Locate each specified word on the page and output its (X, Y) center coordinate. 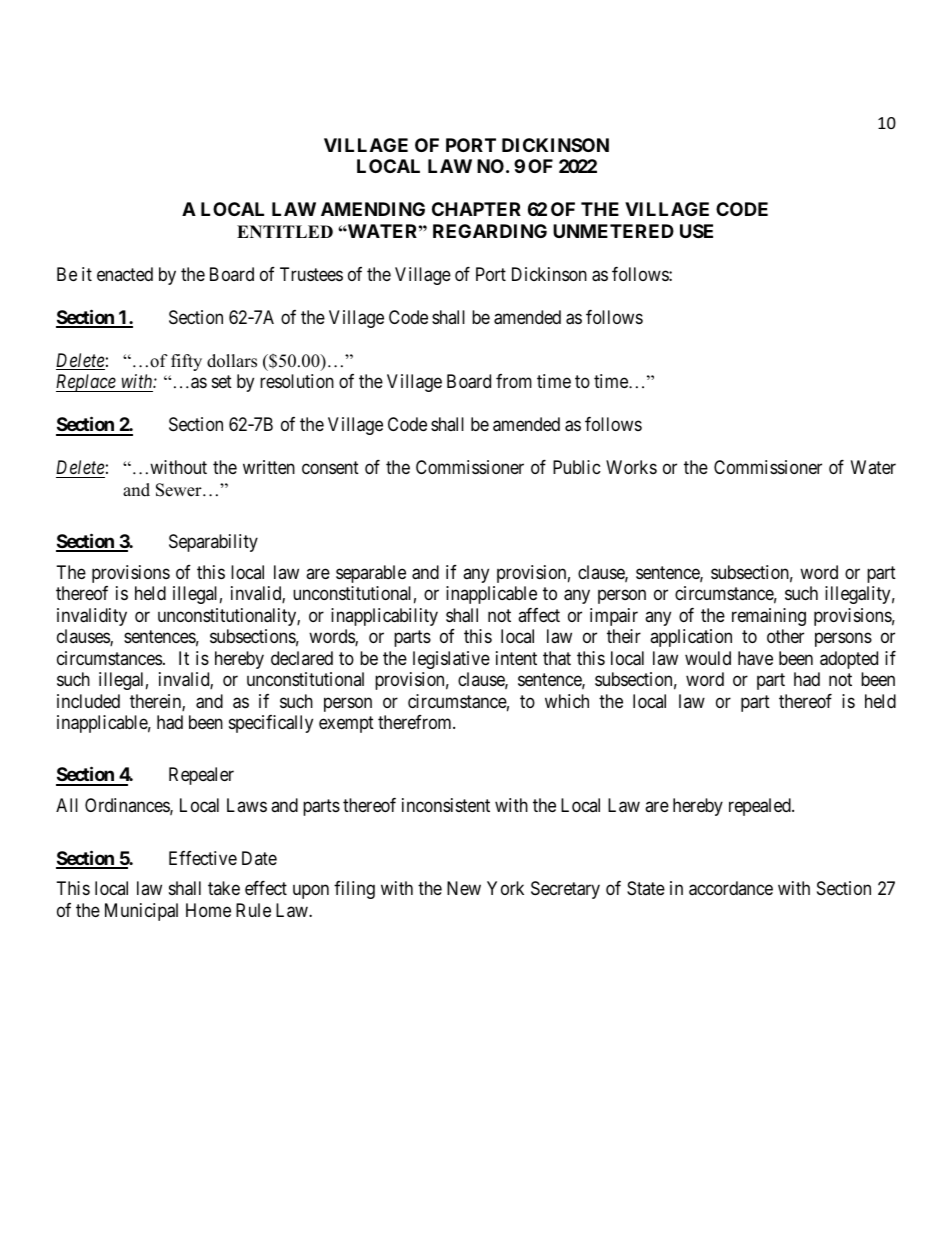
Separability (213, 543)
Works (631, 467)
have (755, 658)
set (222, 381)
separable (371, 574)
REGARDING (490, 231)
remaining (769, 617)
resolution (297, 381)
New (464, 888)
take (224, 888)
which (567, 701)
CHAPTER (476, 209)
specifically (271, 724)
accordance (731, 888)
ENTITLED (285, 231)
